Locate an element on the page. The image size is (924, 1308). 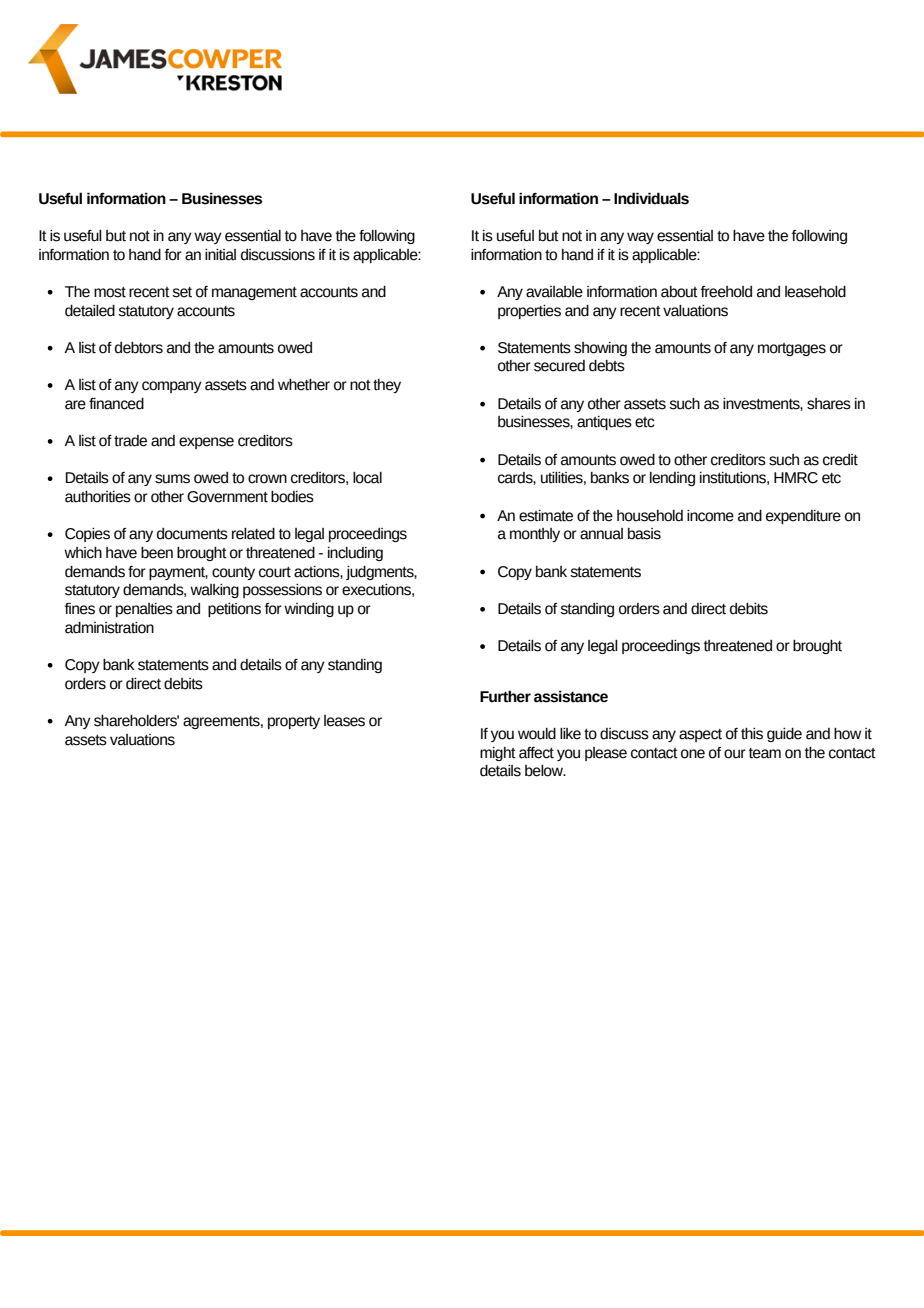
company is located at coordinates (172, 387).
